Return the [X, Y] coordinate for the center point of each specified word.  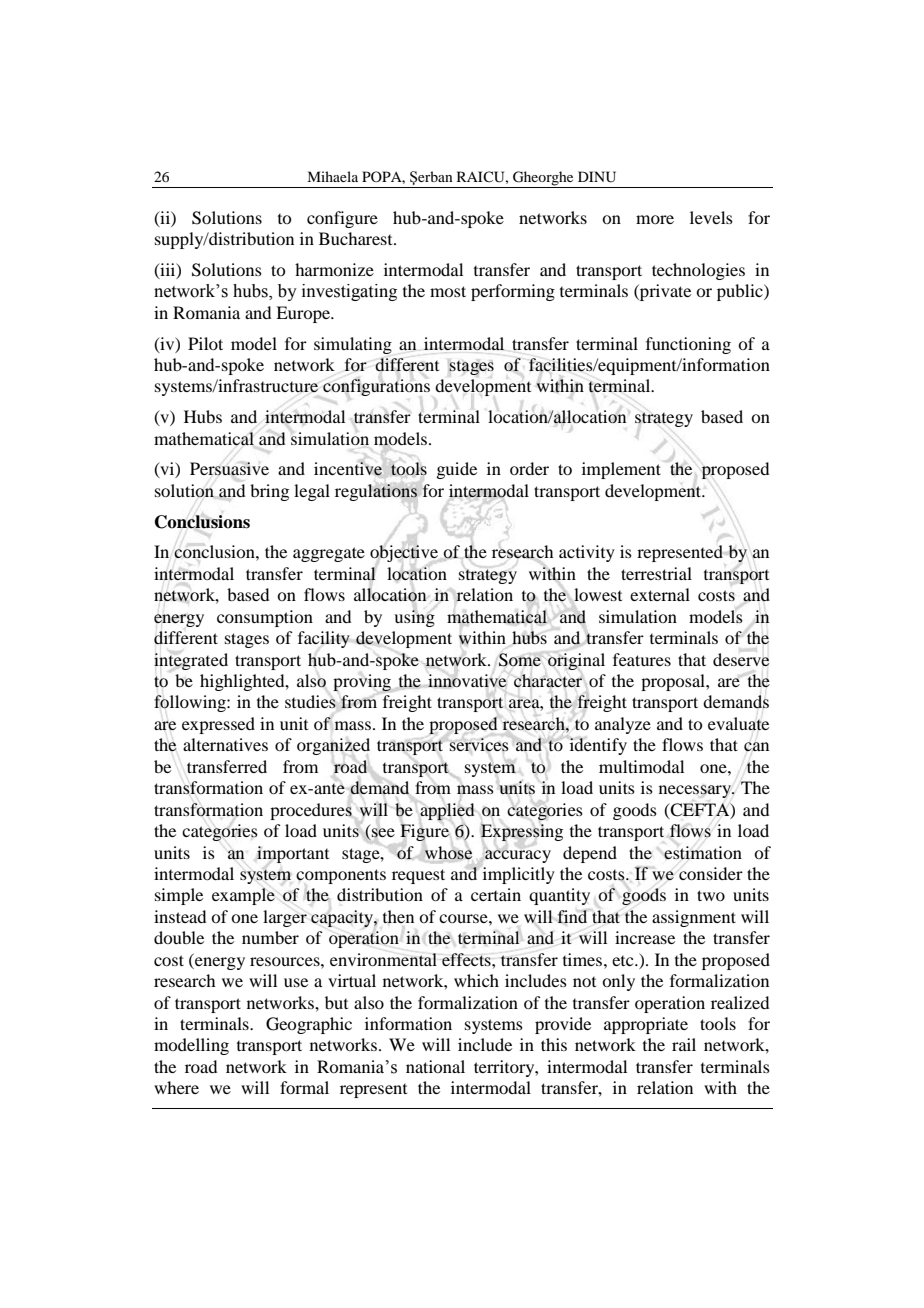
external [660, 594]
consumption [265, 618]
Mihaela [332, 176]
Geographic [309, 1025]
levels [711, 217]
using [414, 618]
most [448, 291]
